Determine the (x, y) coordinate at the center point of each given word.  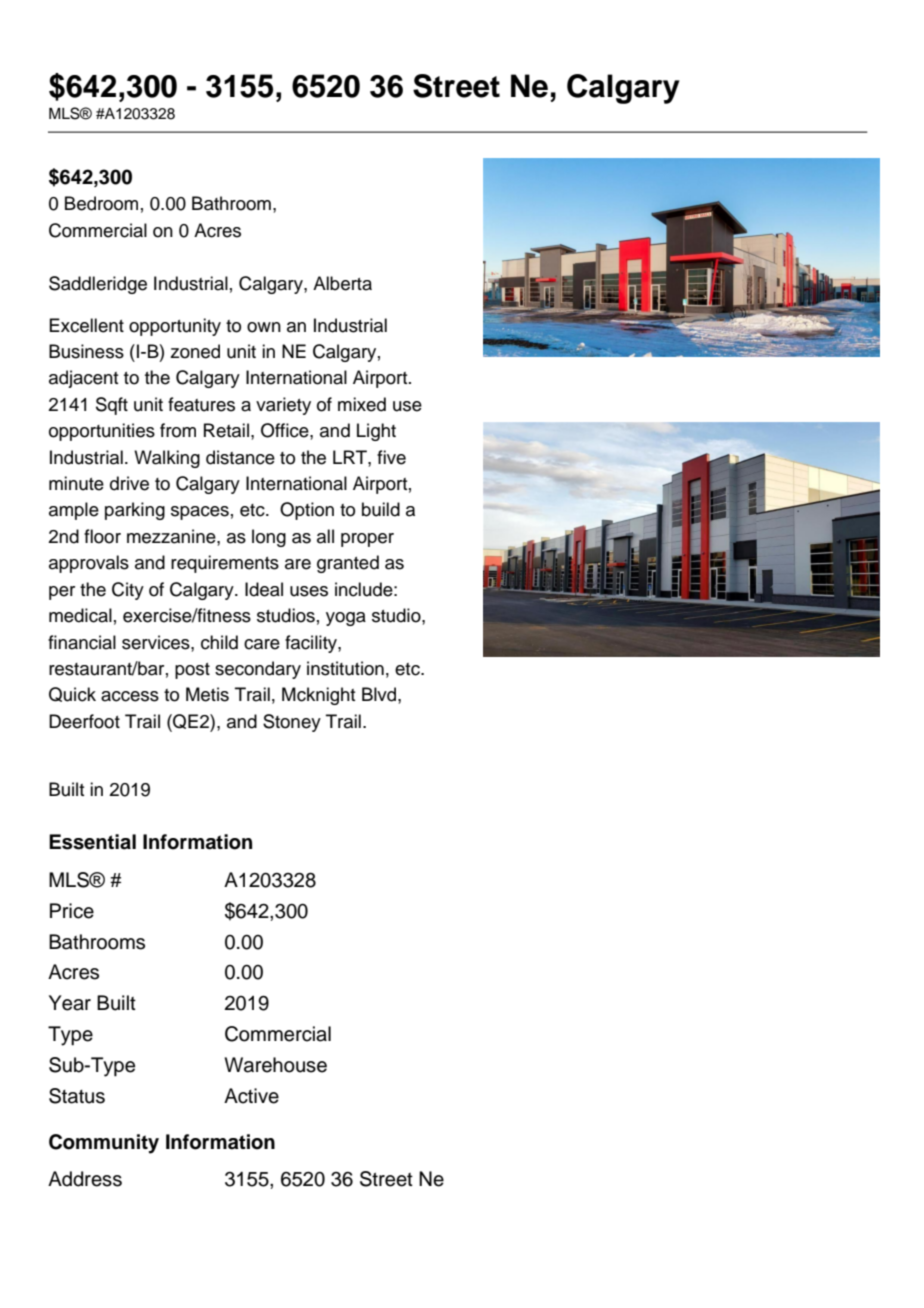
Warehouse (275, 1065)
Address (85, 1179)
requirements (225, 564)
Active (251, 1096)
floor (102, 536)
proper (367, 540)
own (264, 327)
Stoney (292, 723)
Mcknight (318, 696)
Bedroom (101, 203)
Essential (92, 842)
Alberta (342, 283)
